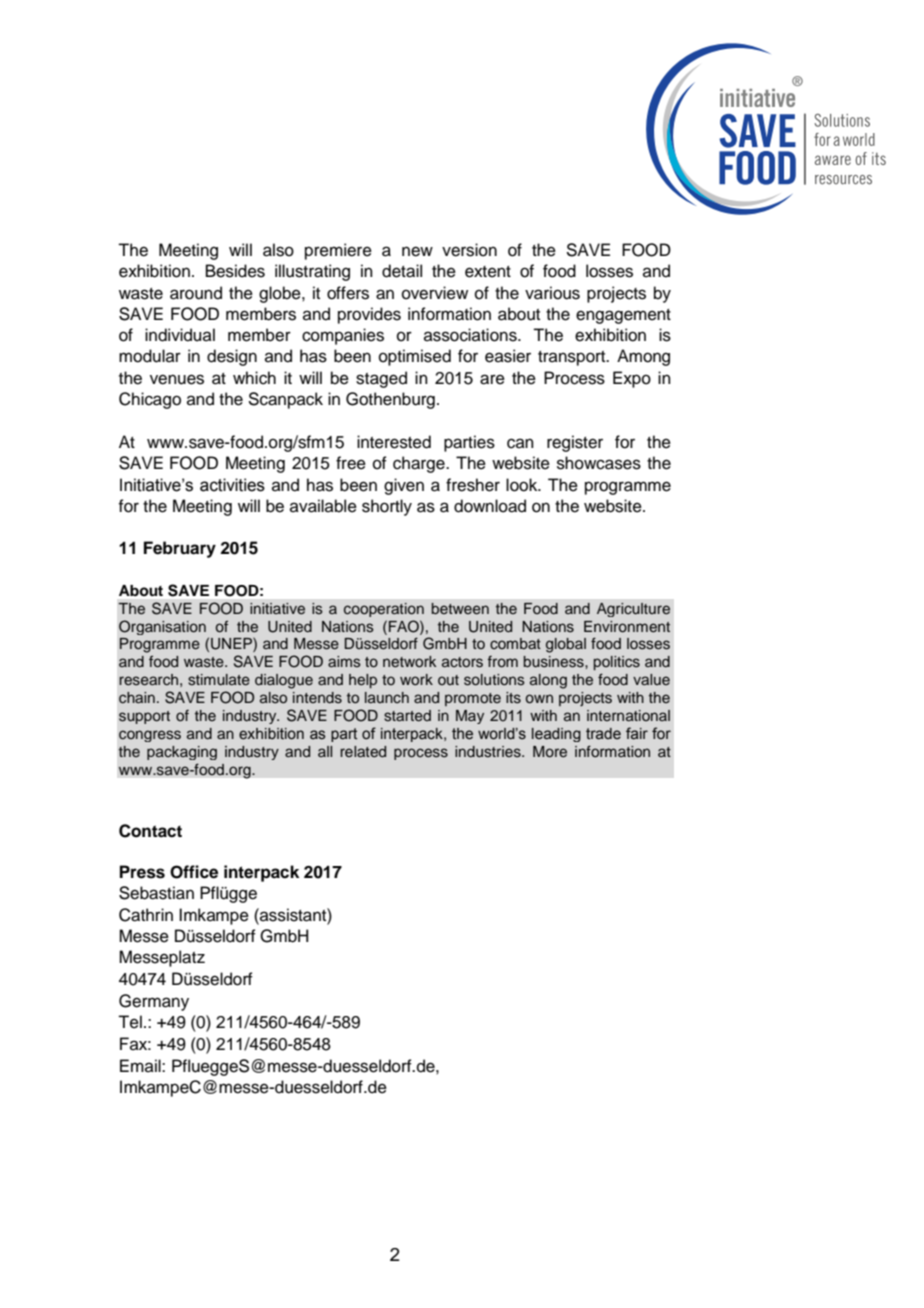 This page has width=924, height=1308. Describe the element at coordinates (402, 271) in the page. I see `detail` at that location.
